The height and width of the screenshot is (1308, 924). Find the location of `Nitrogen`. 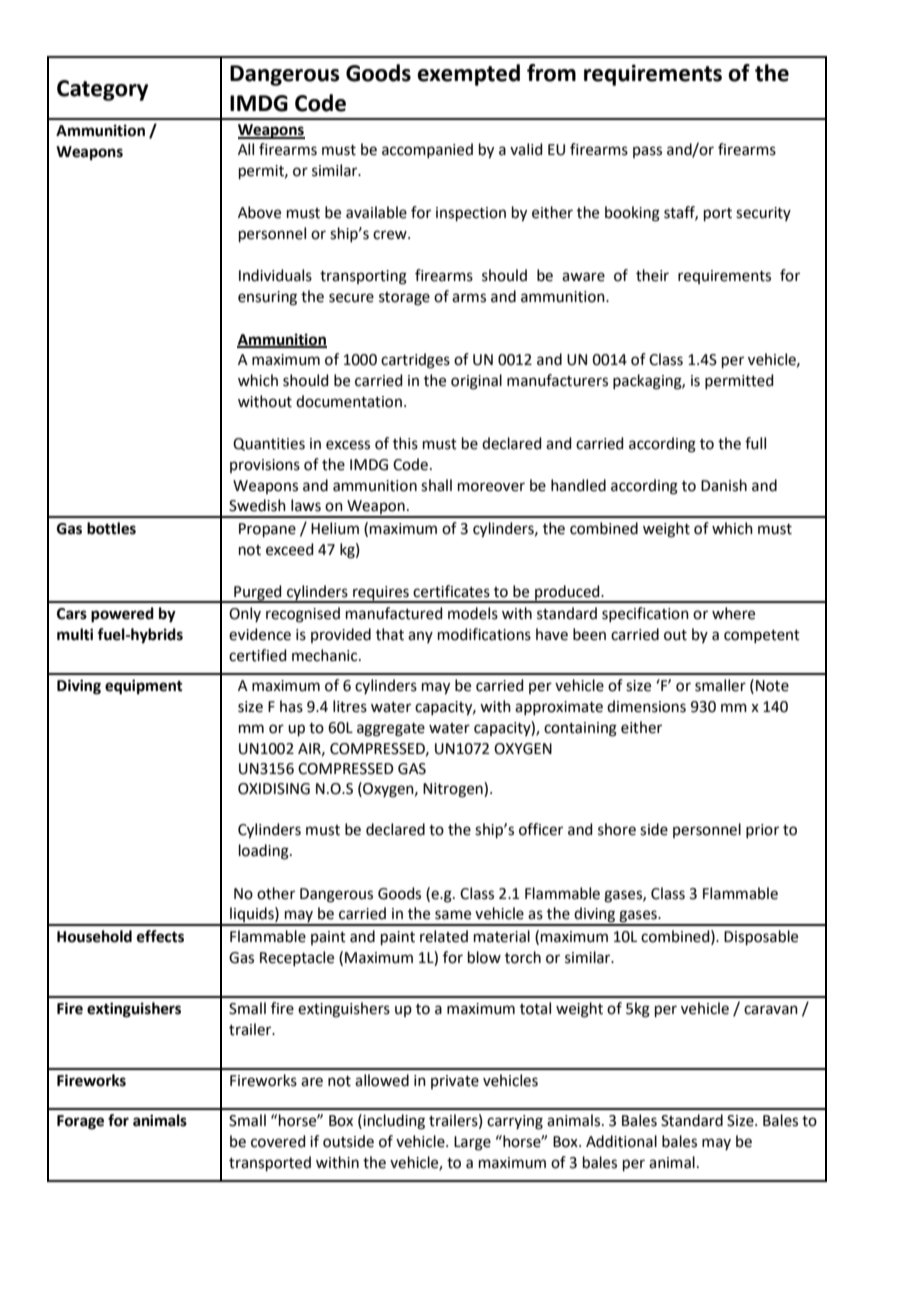

Nitrogen is located at coordinates (454, 790).
